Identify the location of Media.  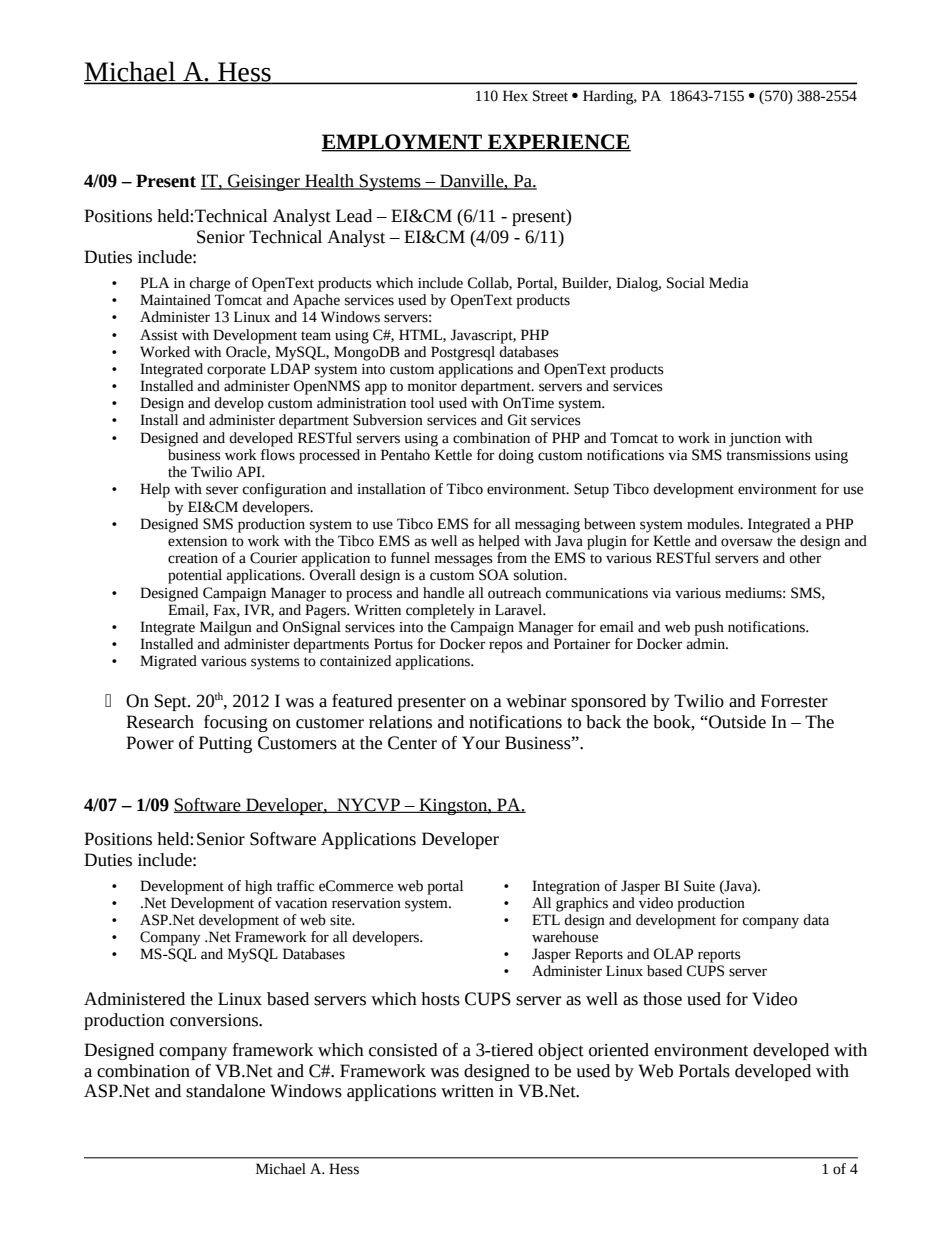
(728, 283).
